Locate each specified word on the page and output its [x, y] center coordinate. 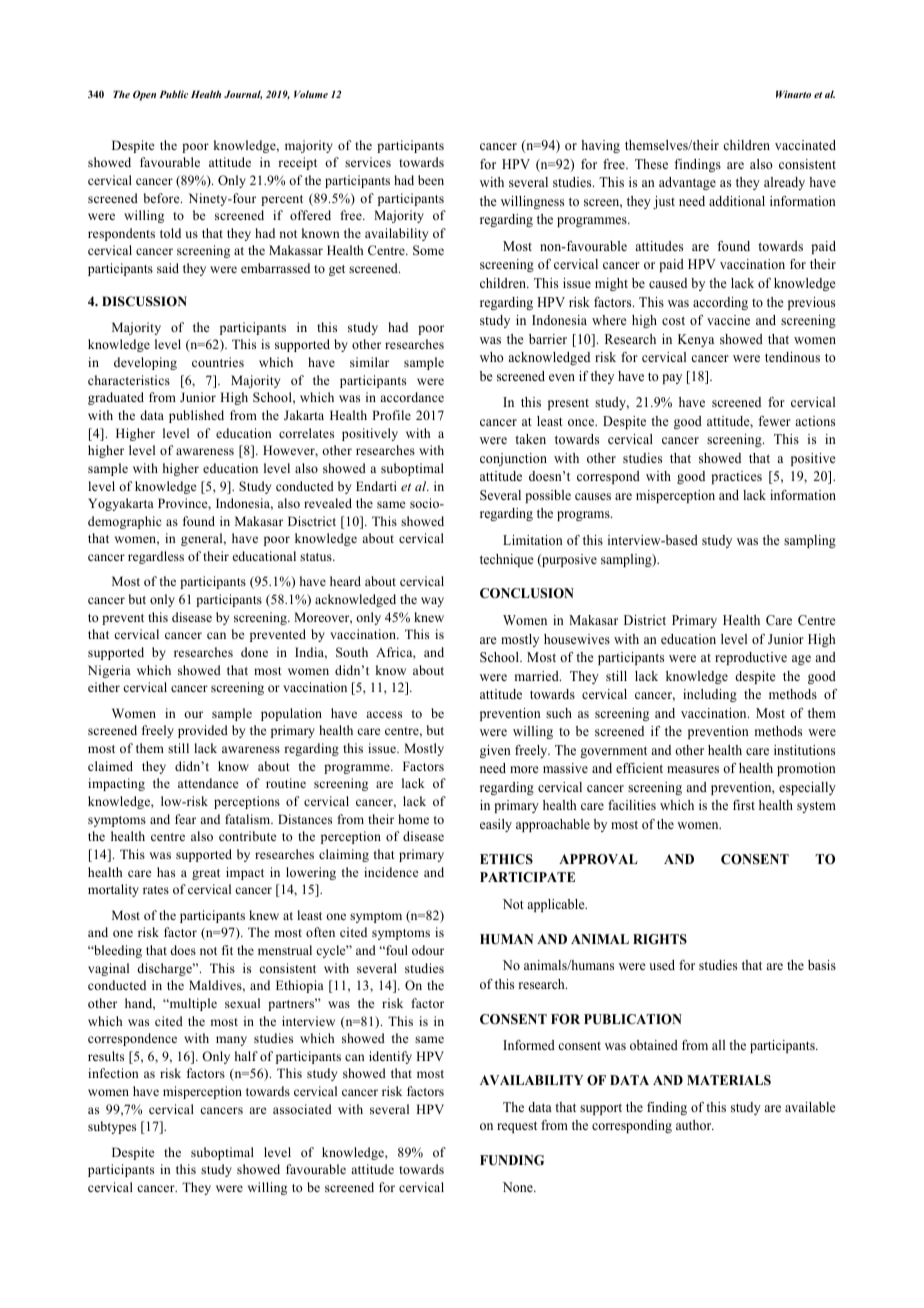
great [206, 874]
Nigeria [109, 671]
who [492, 357]
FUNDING [512, 1160]
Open [144, 95]
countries [218, 362]
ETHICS [506, 859]
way [432, 602]
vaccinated [805, 145]
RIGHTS [660, 939]
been [431, 180]
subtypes [112, 1127]
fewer [774, 421]
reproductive [751, 658]
